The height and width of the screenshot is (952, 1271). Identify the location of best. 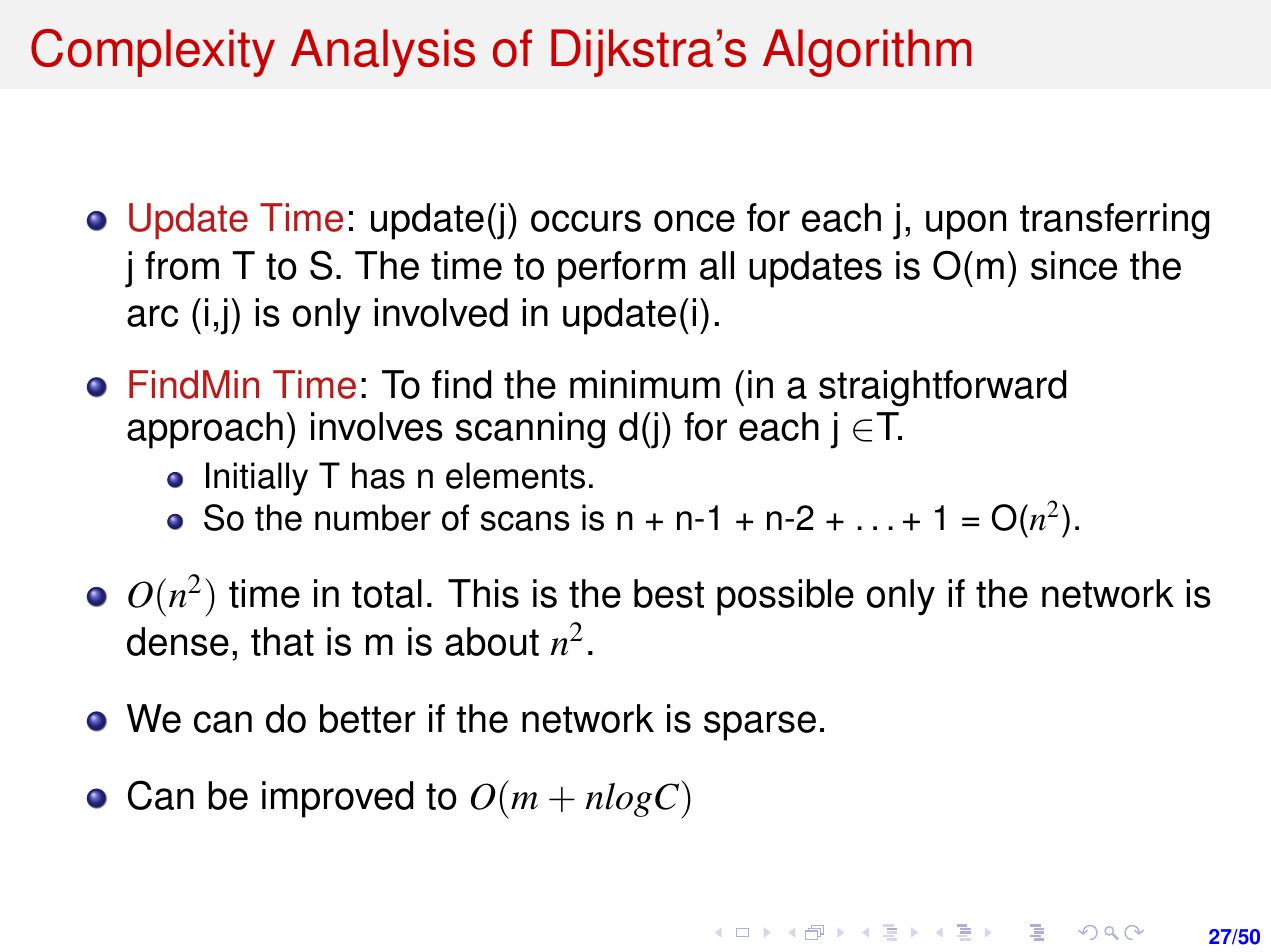
(669, 593).
